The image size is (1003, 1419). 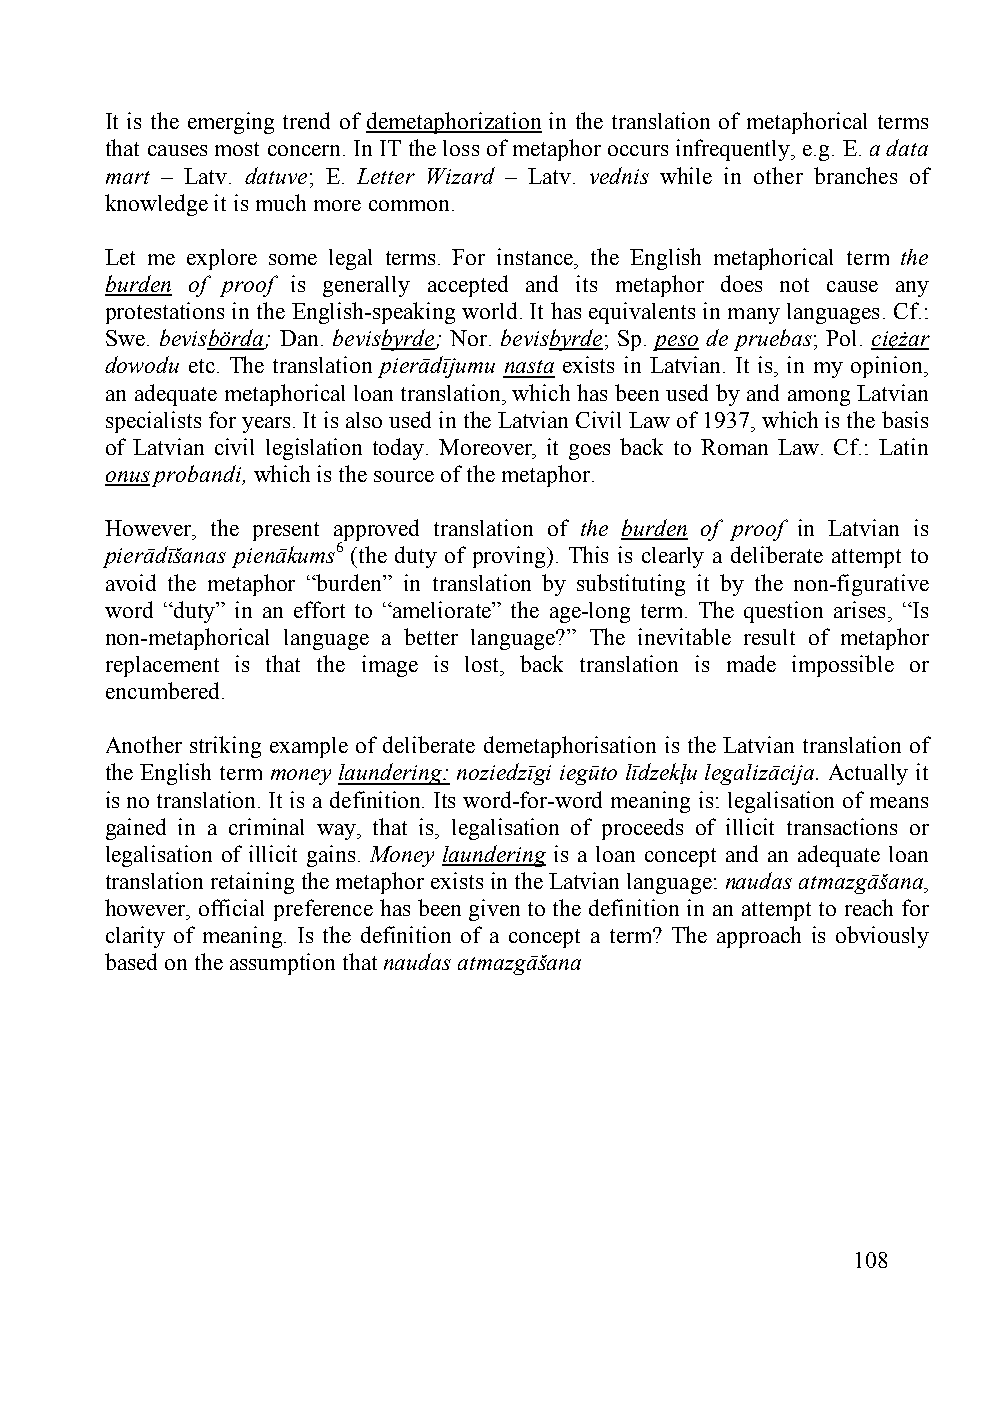 I want to click on branches, so click(x=855, y=175).
